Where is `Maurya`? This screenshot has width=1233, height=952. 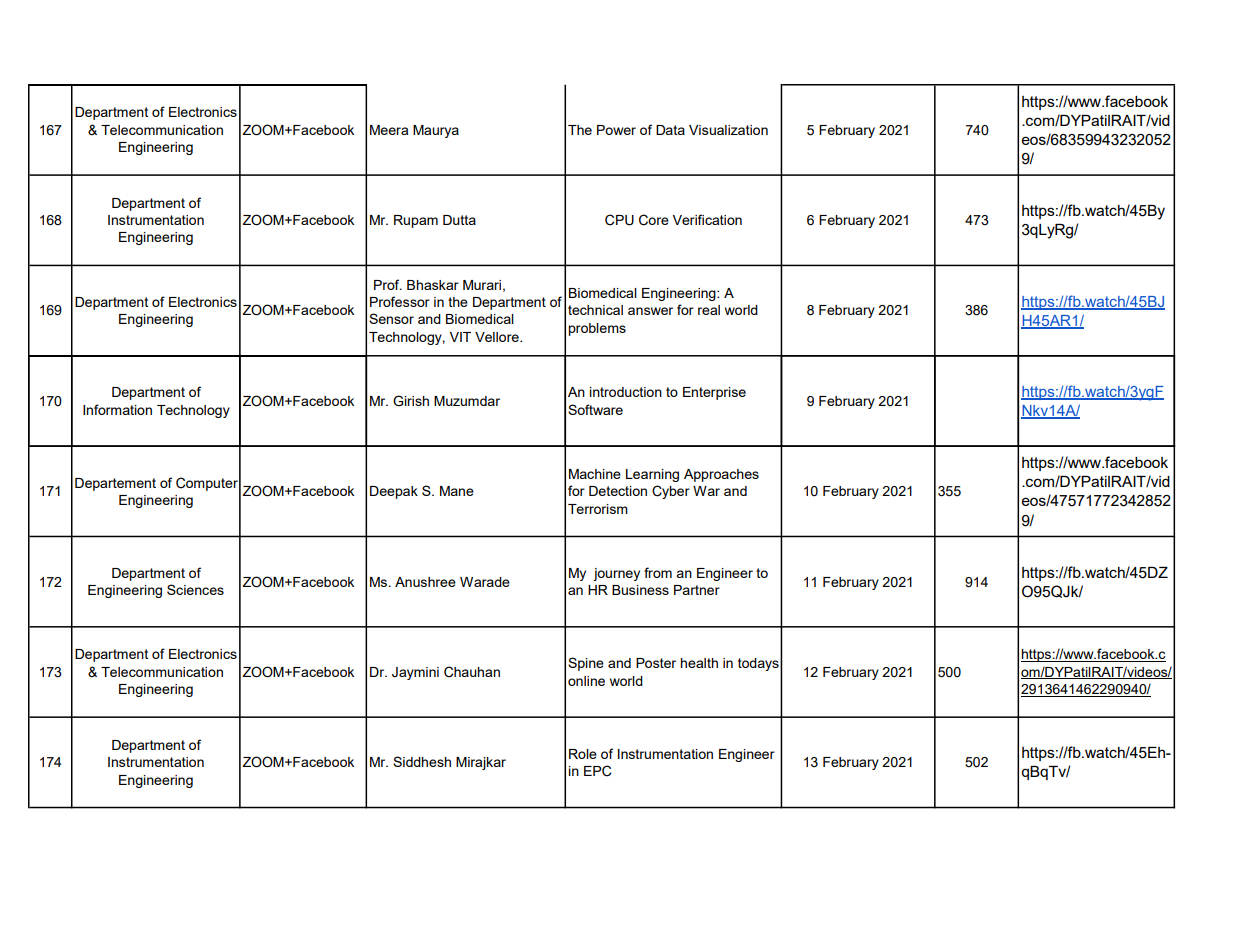 Maurya is located at coordinates (436, 131).
